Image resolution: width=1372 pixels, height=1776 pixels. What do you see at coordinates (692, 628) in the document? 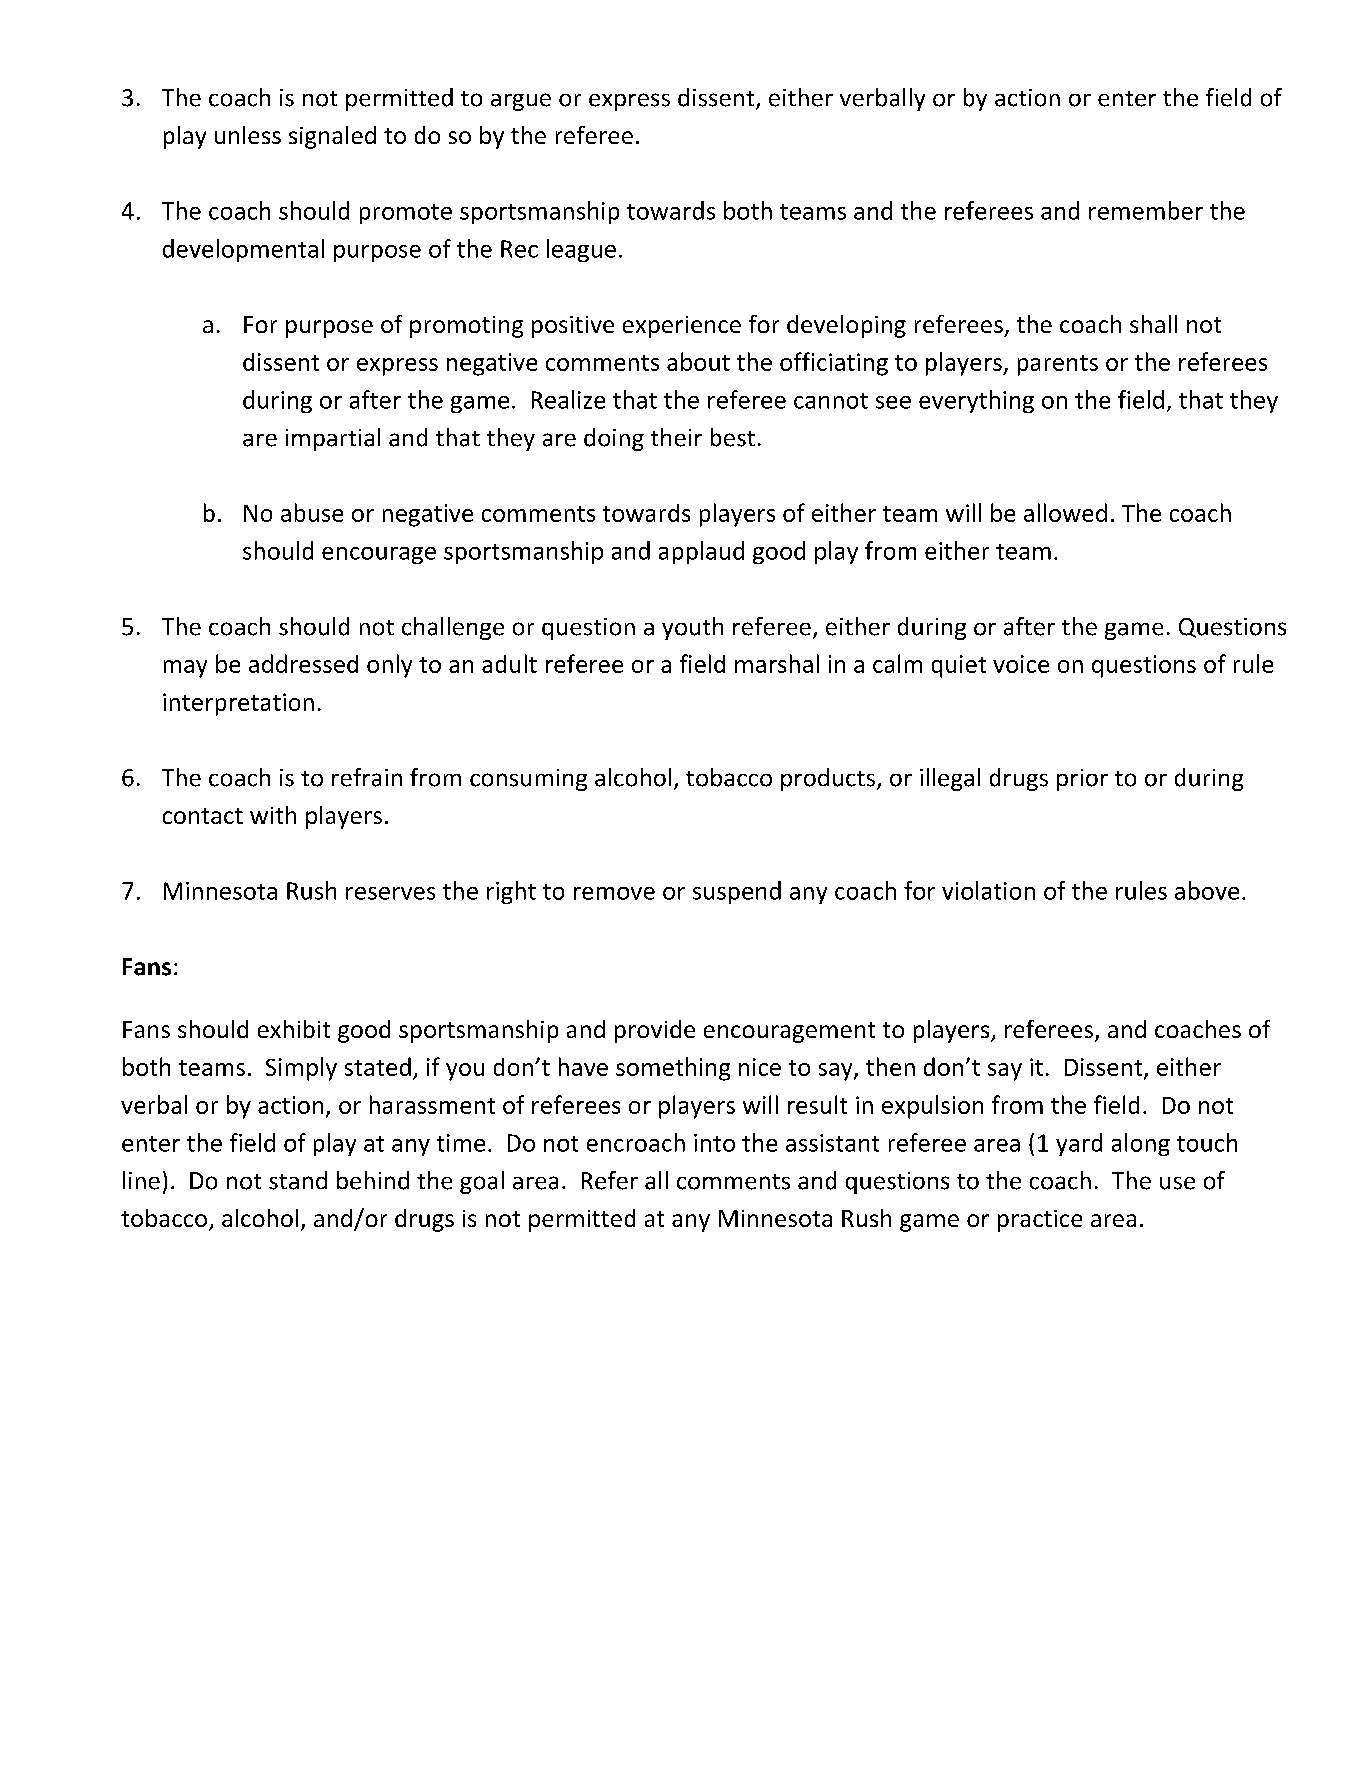
I see `youth` at bounding box center [692, 628].
